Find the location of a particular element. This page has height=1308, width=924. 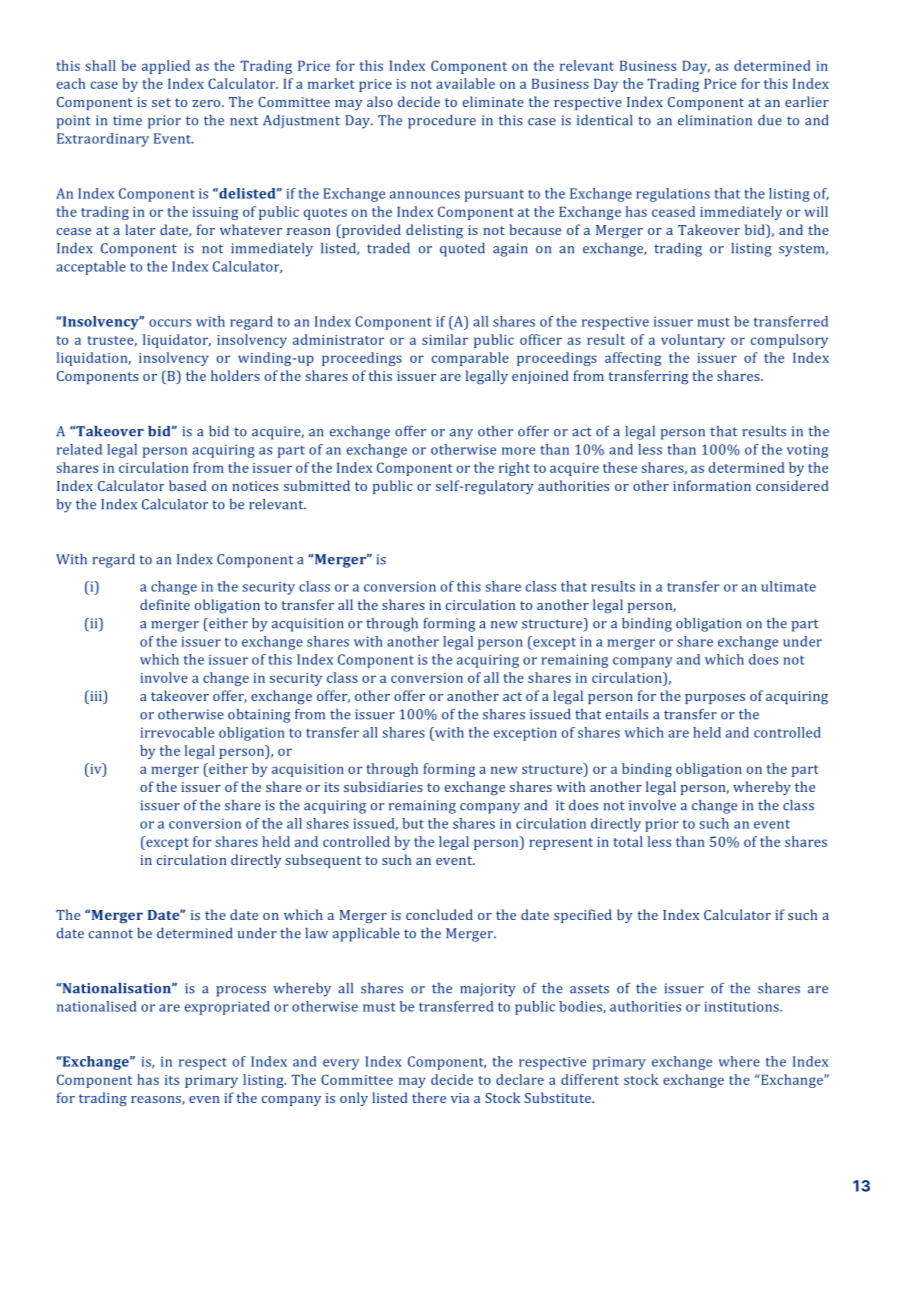

irrevocable is located at coordinates (177, 732).
